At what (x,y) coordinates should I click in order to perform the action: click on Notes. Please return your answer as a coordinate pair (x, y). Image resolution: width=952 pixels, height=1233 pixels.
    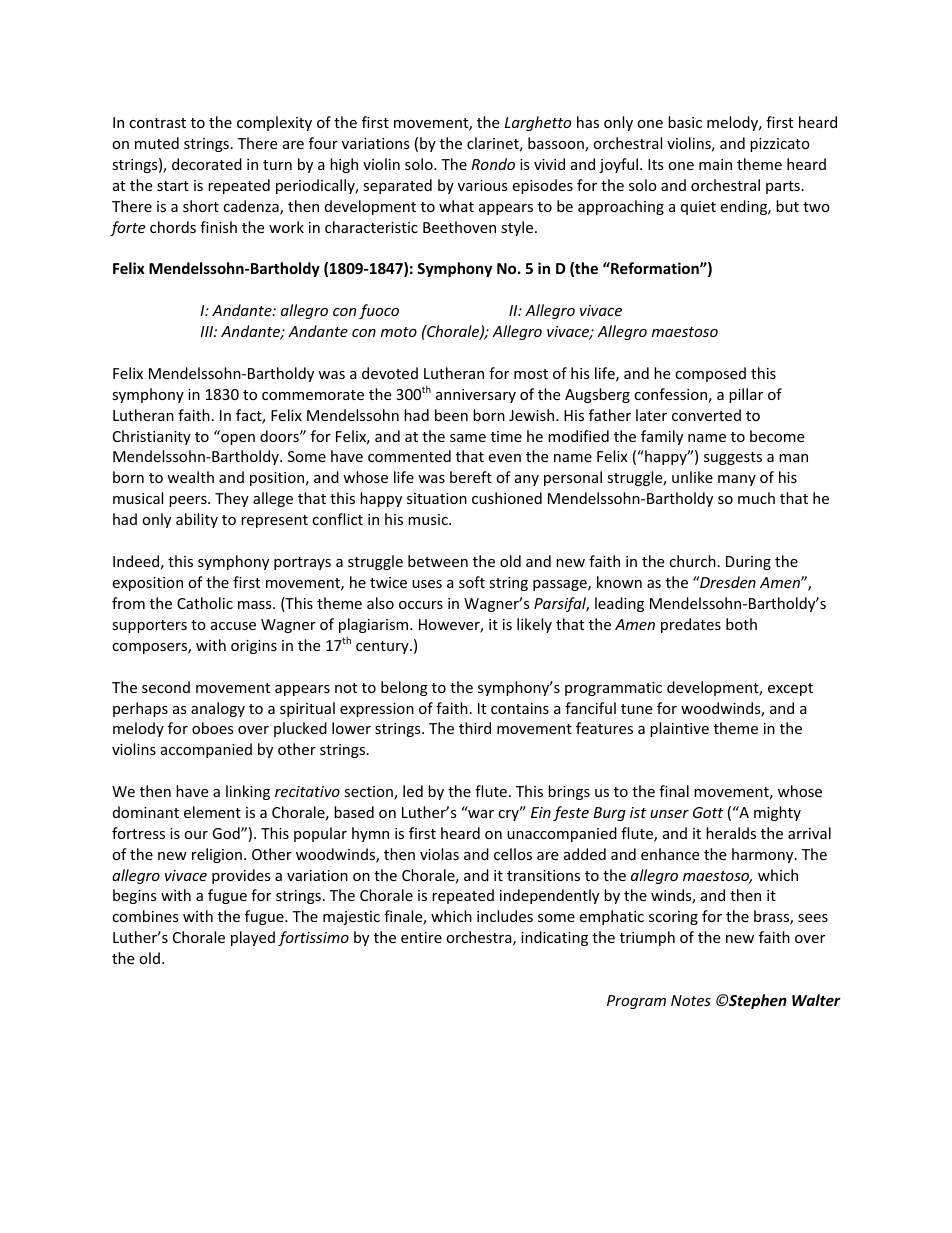
    Looking at the image, I should click on (691, 1000).
